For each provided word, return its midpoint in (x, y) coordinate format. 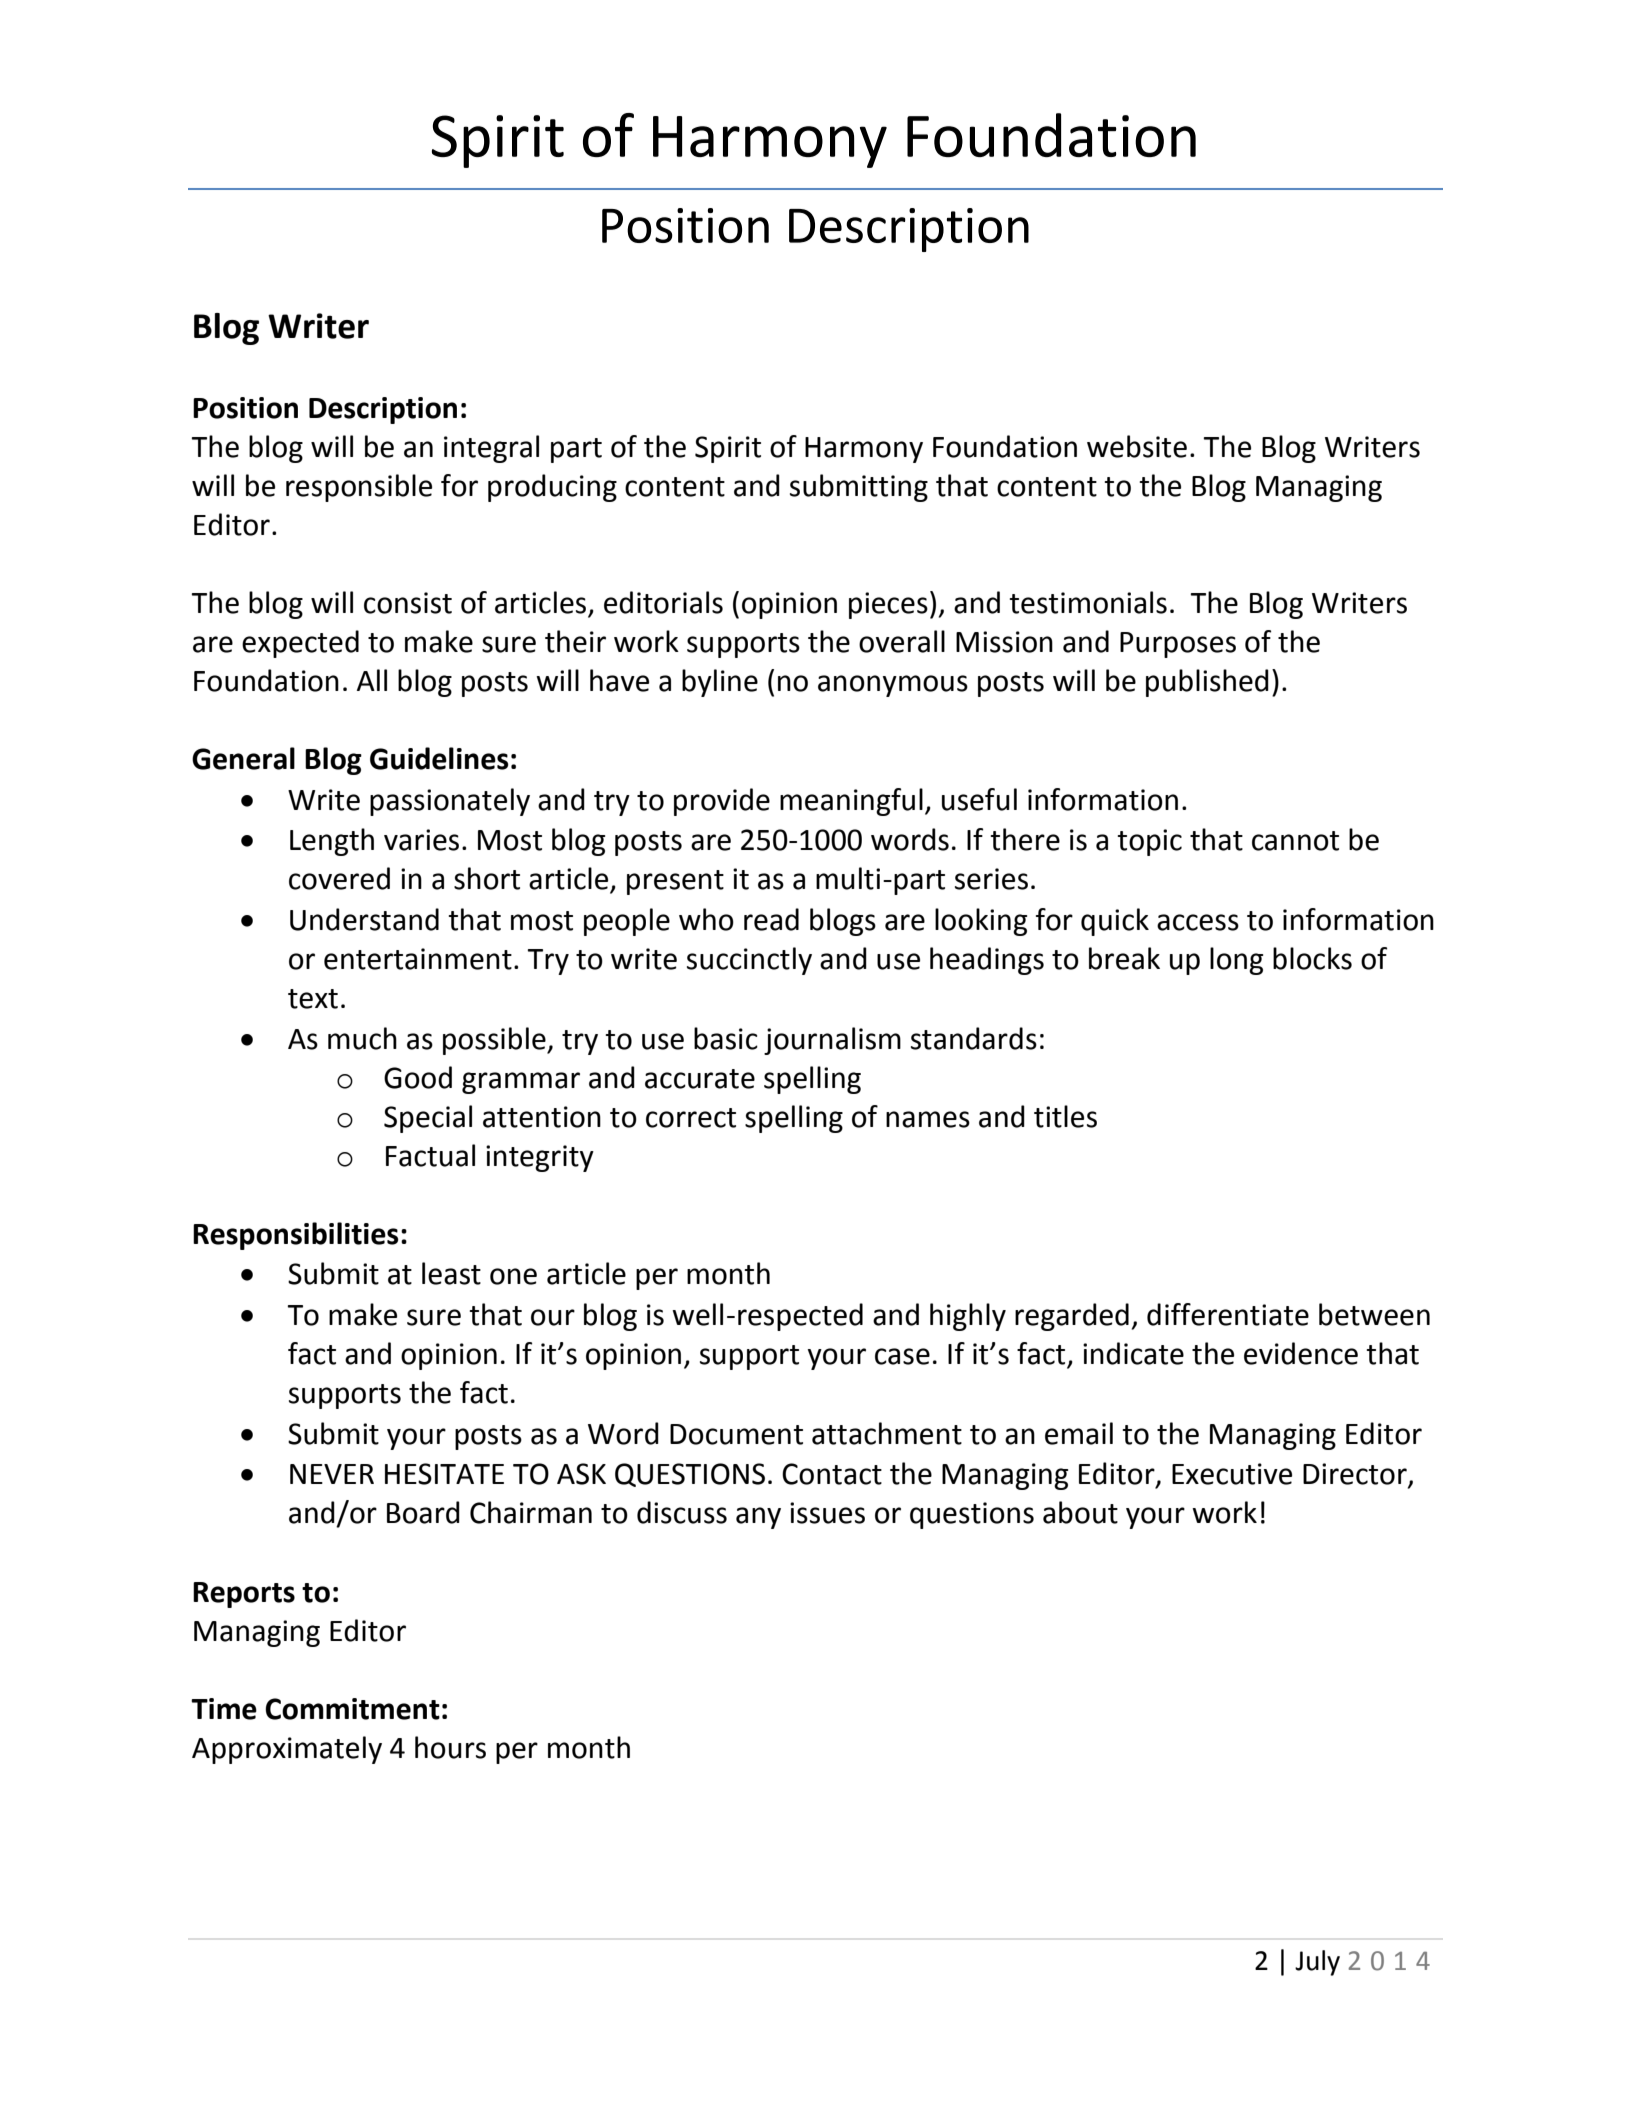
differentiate (1228, 1314)
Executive (1232, 1474)
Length (332, 842)
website (1137, 446)
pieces (888, 605)
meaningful (851, 802)
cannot (1295, 841)
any (758, 1518)
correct (691, 1118)
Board (423, 1512)
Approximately (287, 1750)
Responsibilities (296, 1236)
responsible (359, 488)
